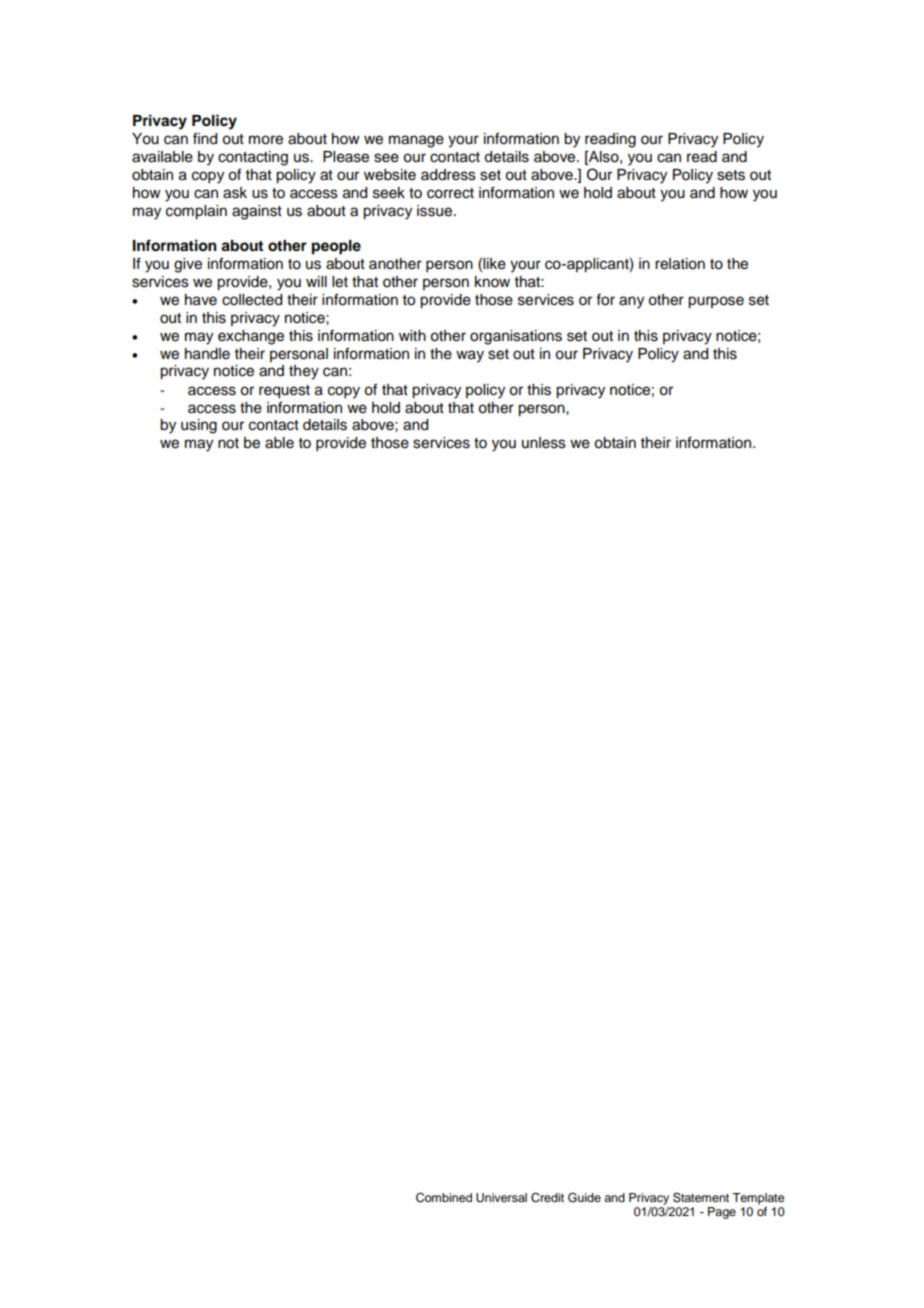 The width and height of the document is (924, 1308). Describe the element at coordinates (448, 175) in the document. I see `address` at that location.
